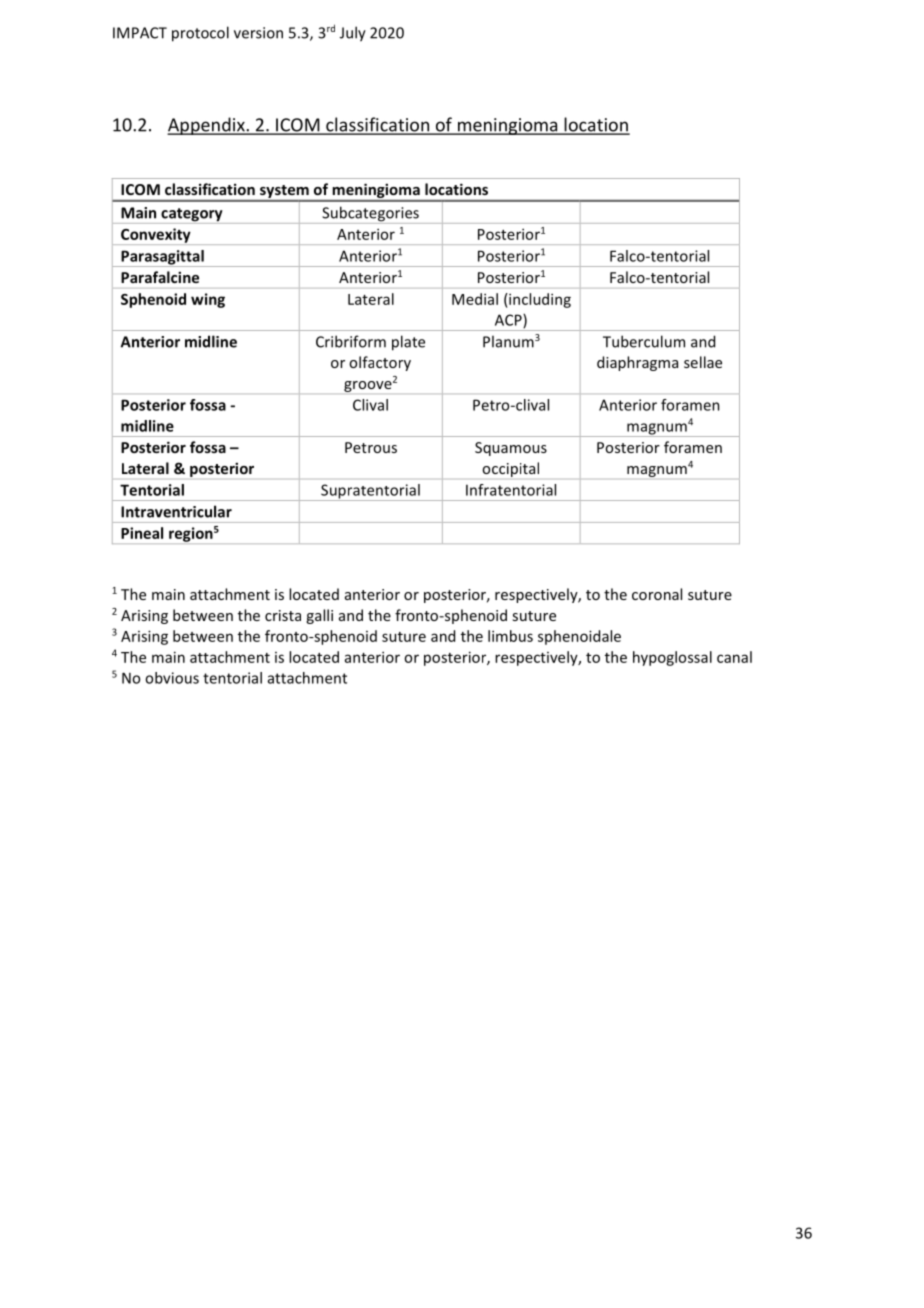 Image resolution: width=924 pixels, height=1308 pixels. What do you see at coordinates (142, 533) in the screenshot?
I see `Pineal` at bounding box center [142, 533].
